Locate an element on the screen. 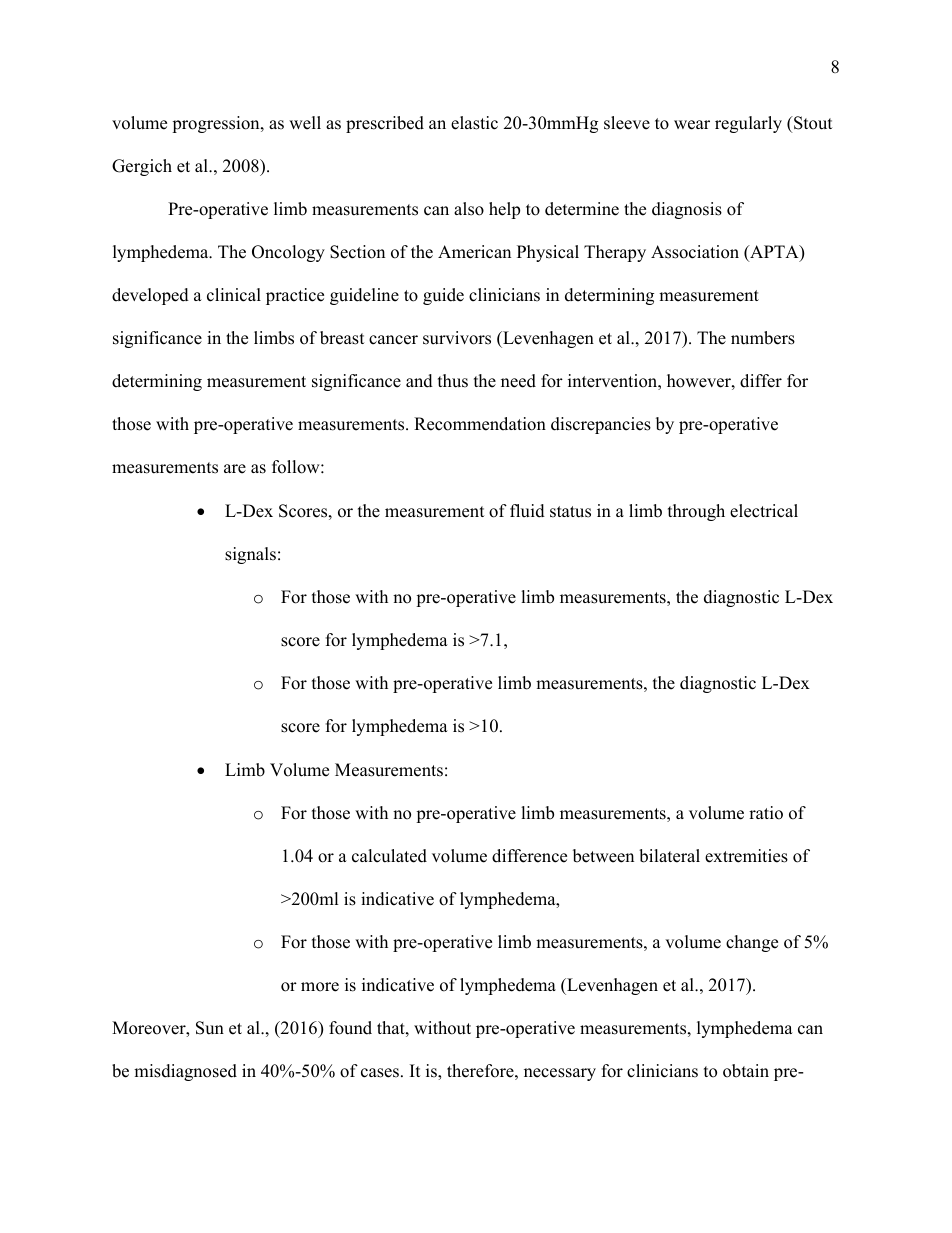 This screenshot has width=952, height=1233. necessary is located at coordinates (560, 1074).
